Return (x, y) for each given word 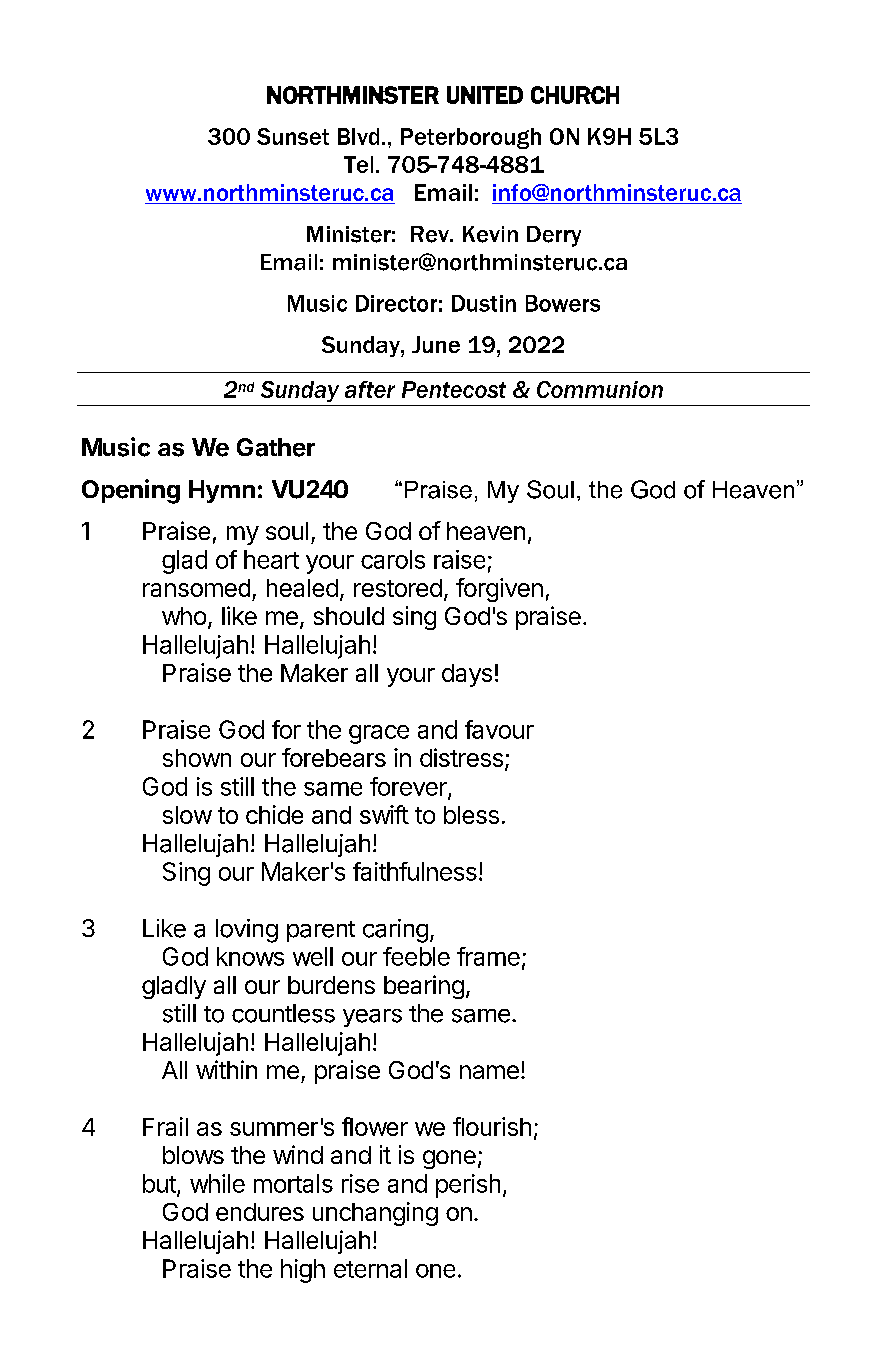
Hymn (222, 491)
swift (384, 814)
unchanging (375, 1214)
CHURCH (575, 95)
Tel (358, 164)
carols (393, 559)
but (159, 1183)
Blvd (358, 136)
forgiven (499, 590)
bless (471, 815)
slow (187, 815)
